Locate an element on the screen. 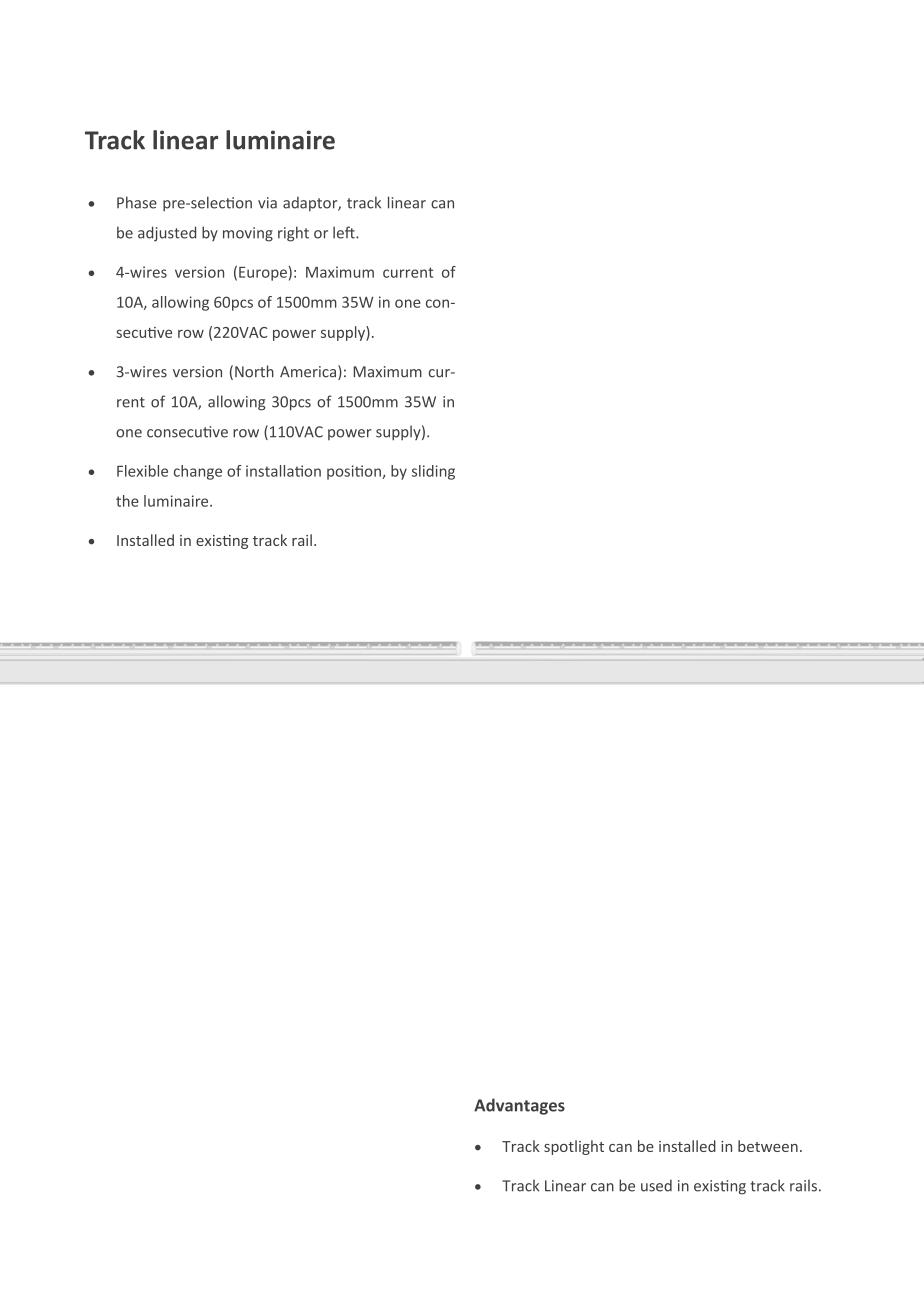 This screenshot has height=1308, width=924. adjusted is located at coordinates (167, 234).
